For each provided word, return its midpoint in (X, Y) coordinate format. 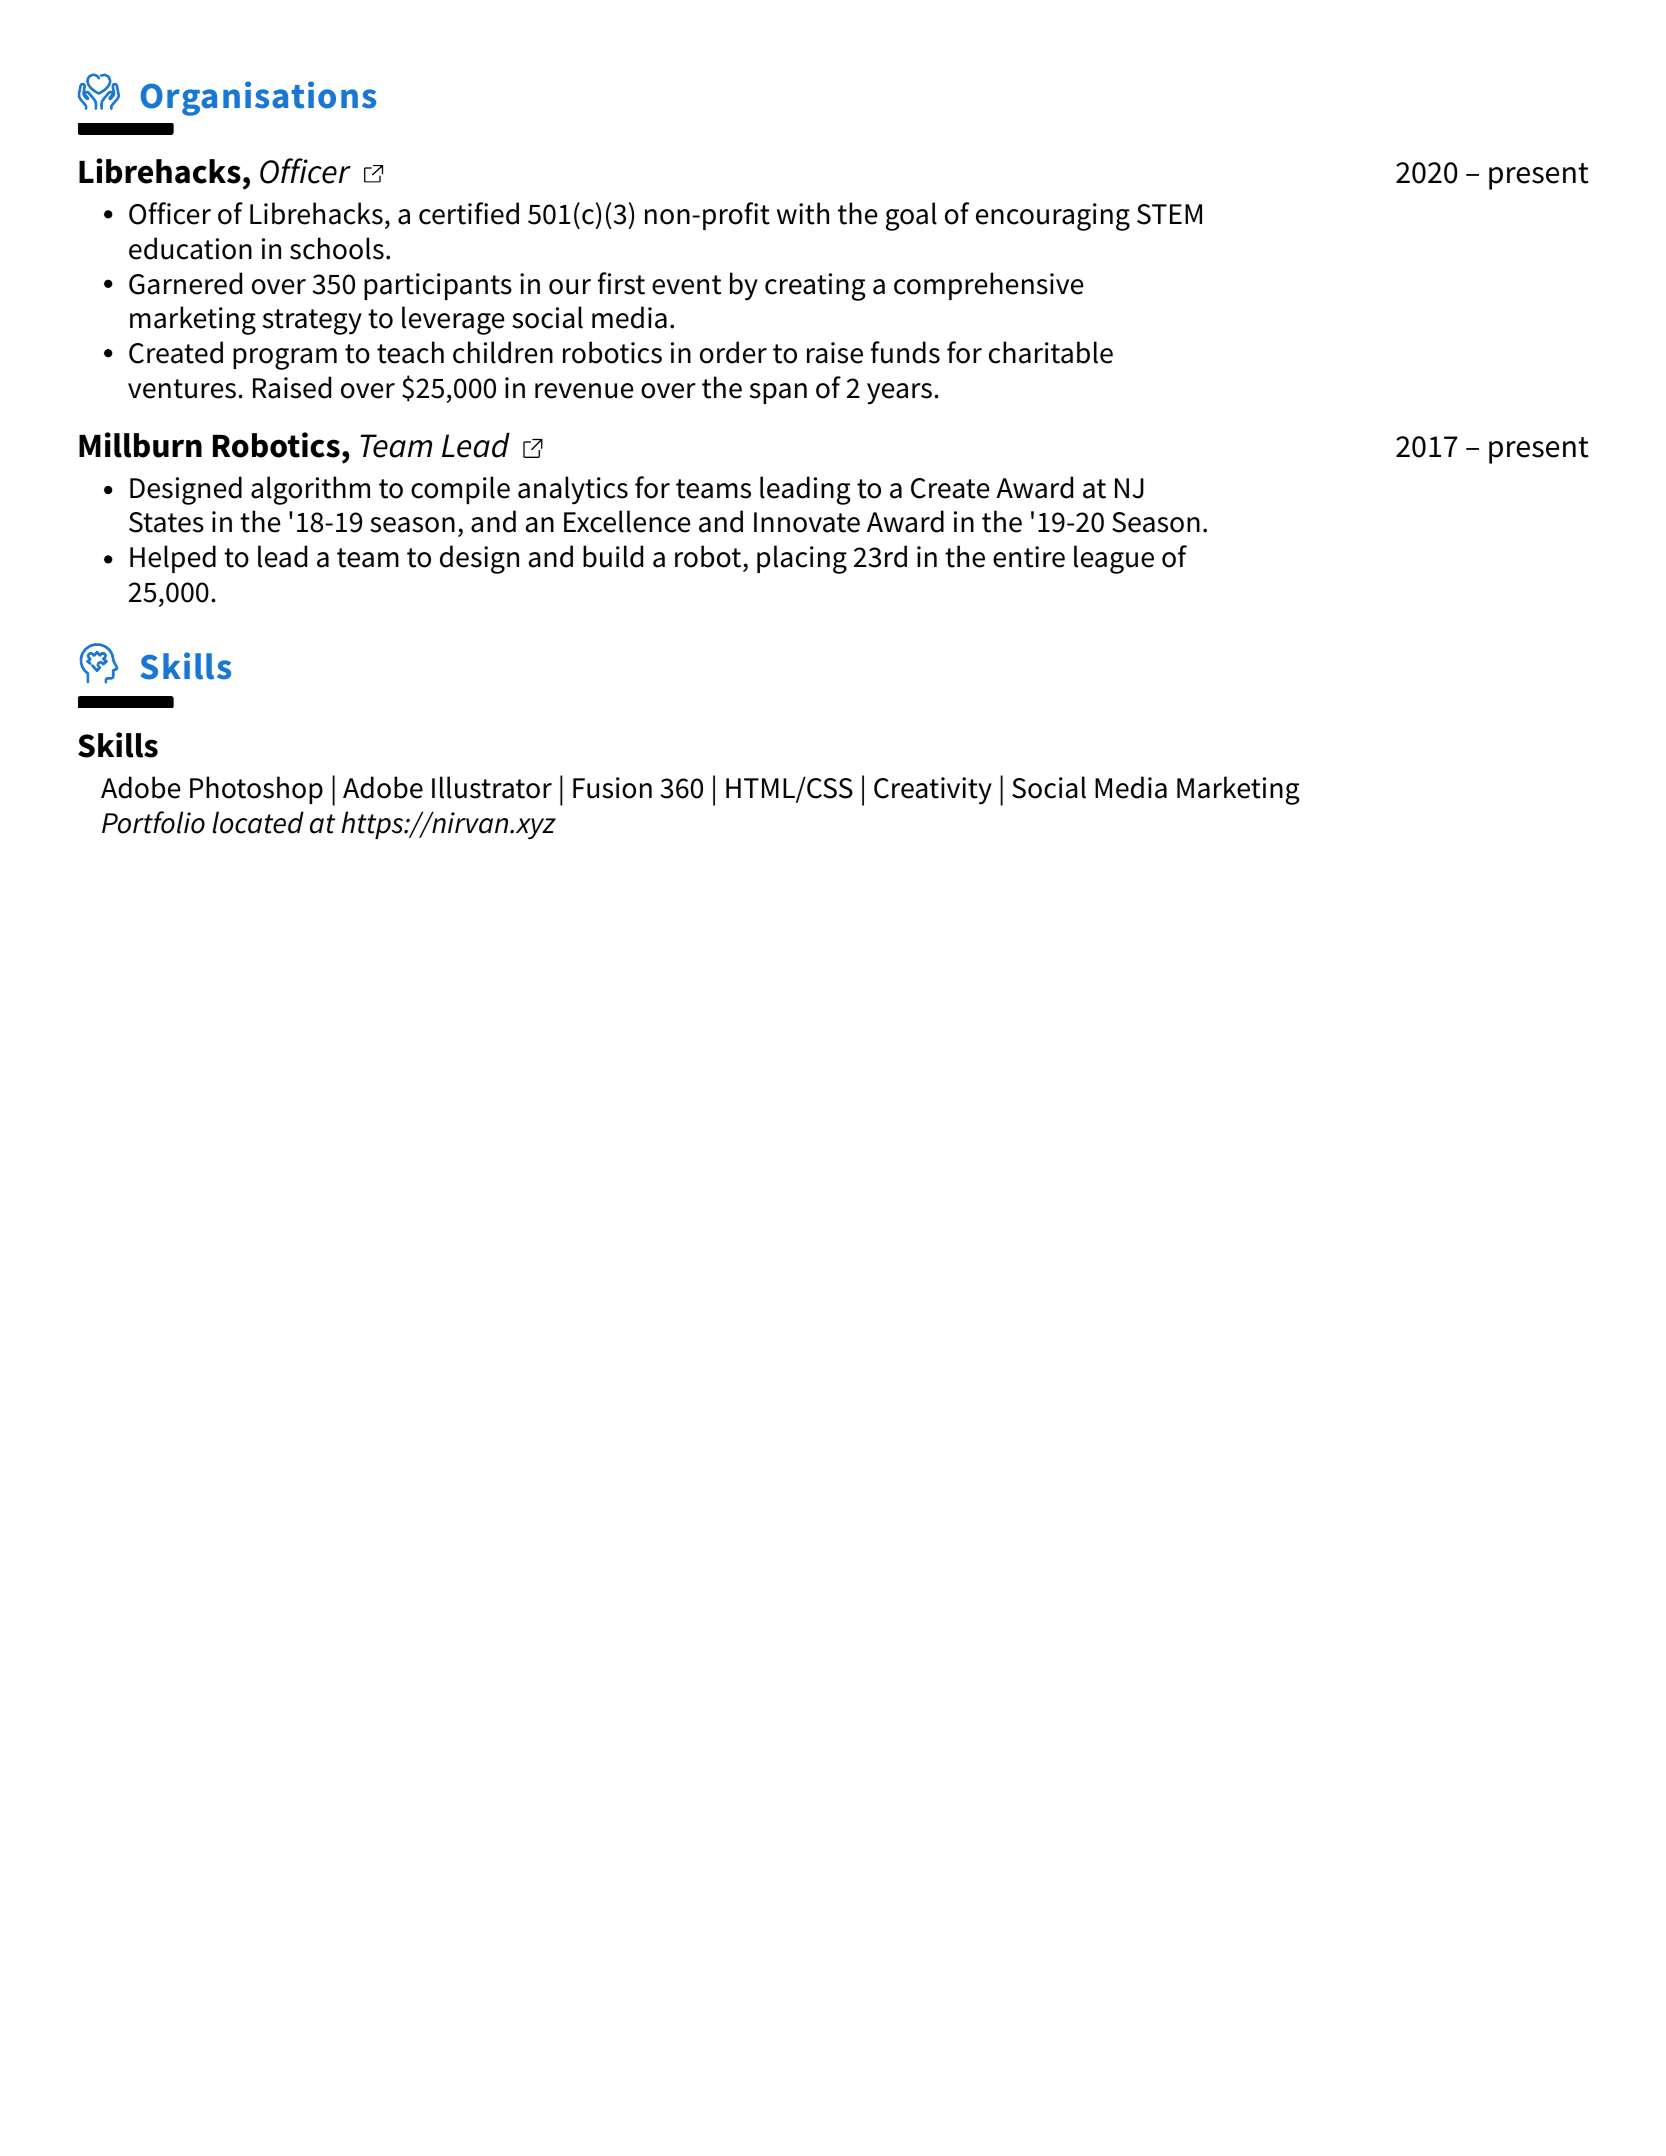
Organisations (258, 98)
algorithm (310, 490)
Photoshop (256, 790)
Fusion (612, 788)
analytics (573, 490)
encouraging (1053, 217)
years (899, 394)
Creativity (933, 791)
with (803, 213)
